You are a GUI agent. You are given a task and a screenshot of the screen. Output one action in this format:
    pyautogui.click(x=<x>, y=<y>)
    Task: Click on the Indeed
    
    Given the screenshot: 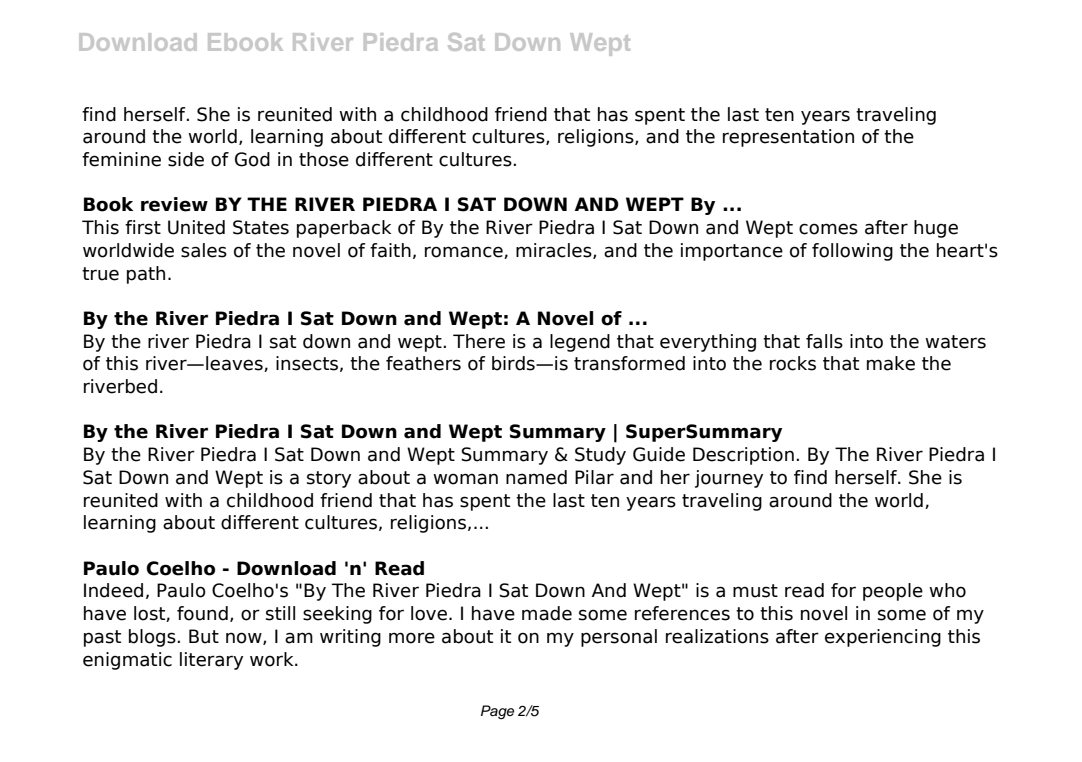 What is the action you would take?
    pyautogui.click(x=113, y=590)
